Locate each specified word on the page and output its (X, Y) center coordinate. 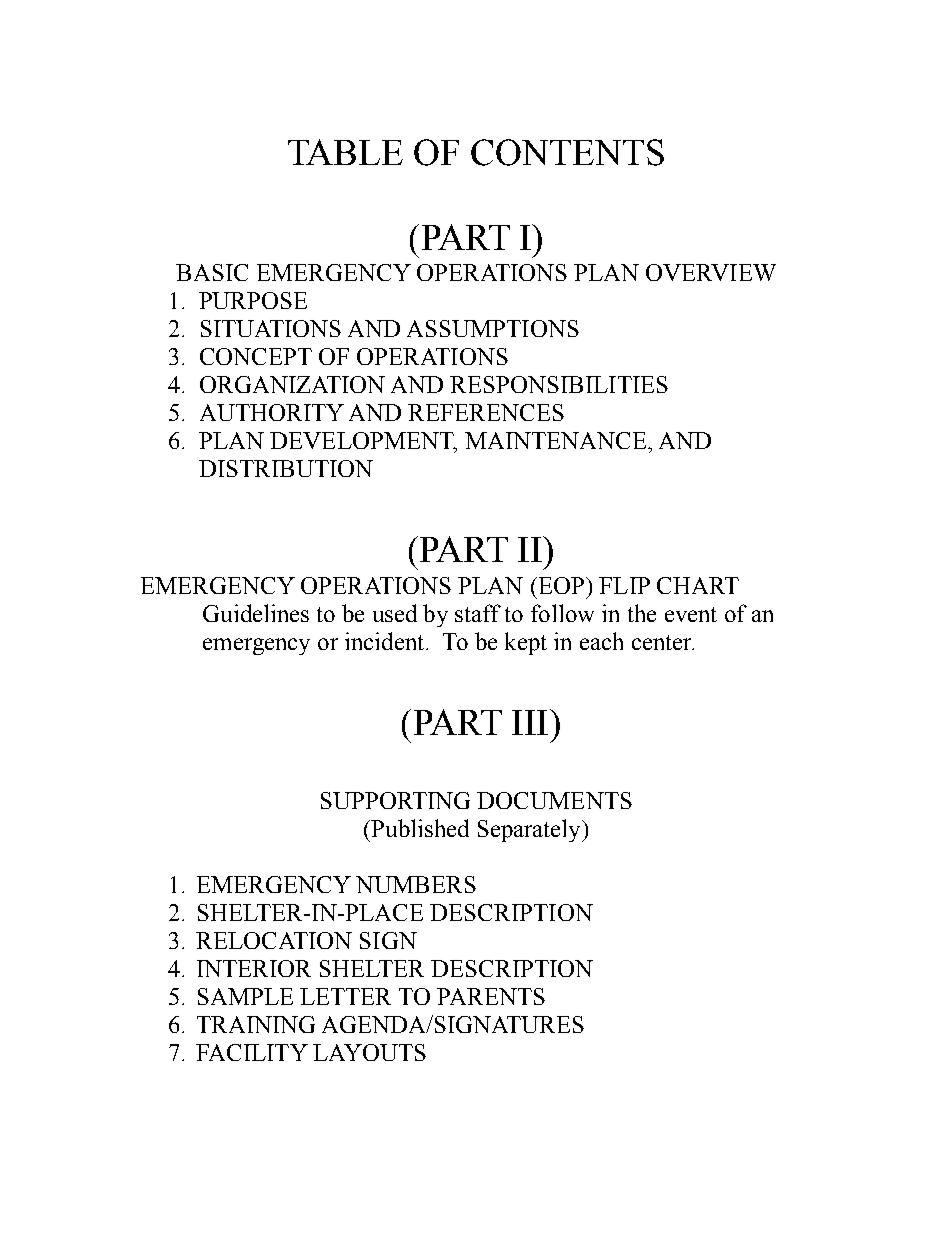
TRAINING (256, 1024)
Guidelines (256, 613)
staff (478, 613)
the (642, 613)
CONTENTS (567, 152)
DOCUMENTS (554, 800)
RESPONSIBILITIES (559, 384)
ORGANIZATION (292, 384)
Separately (530, 830)
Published (419, 828)
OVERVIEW (711, 272)
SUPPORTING (395, 800)
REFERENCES (486, 412)
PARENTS (491, 996)
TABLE (345, 152)
